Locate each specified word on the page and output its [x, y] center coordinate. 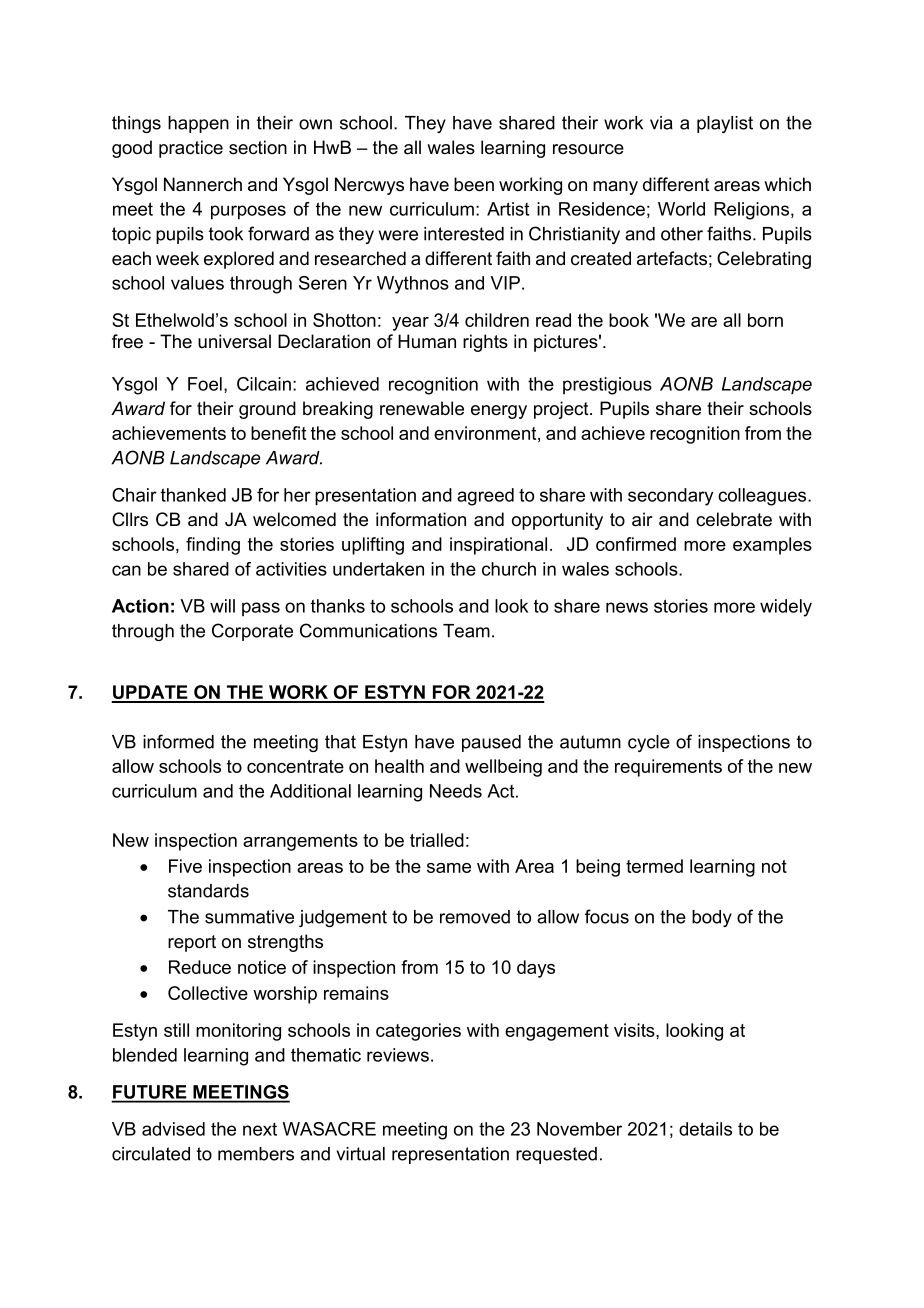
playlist [725, 124]
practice [191, 149]
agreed [485, 497]
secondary [670, 497]
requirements [668, 768]
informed [178, 741]
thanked [193, 495]
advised [173, 1129]
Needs [456, 791]
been [474, 184]
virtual [361, 1154]
